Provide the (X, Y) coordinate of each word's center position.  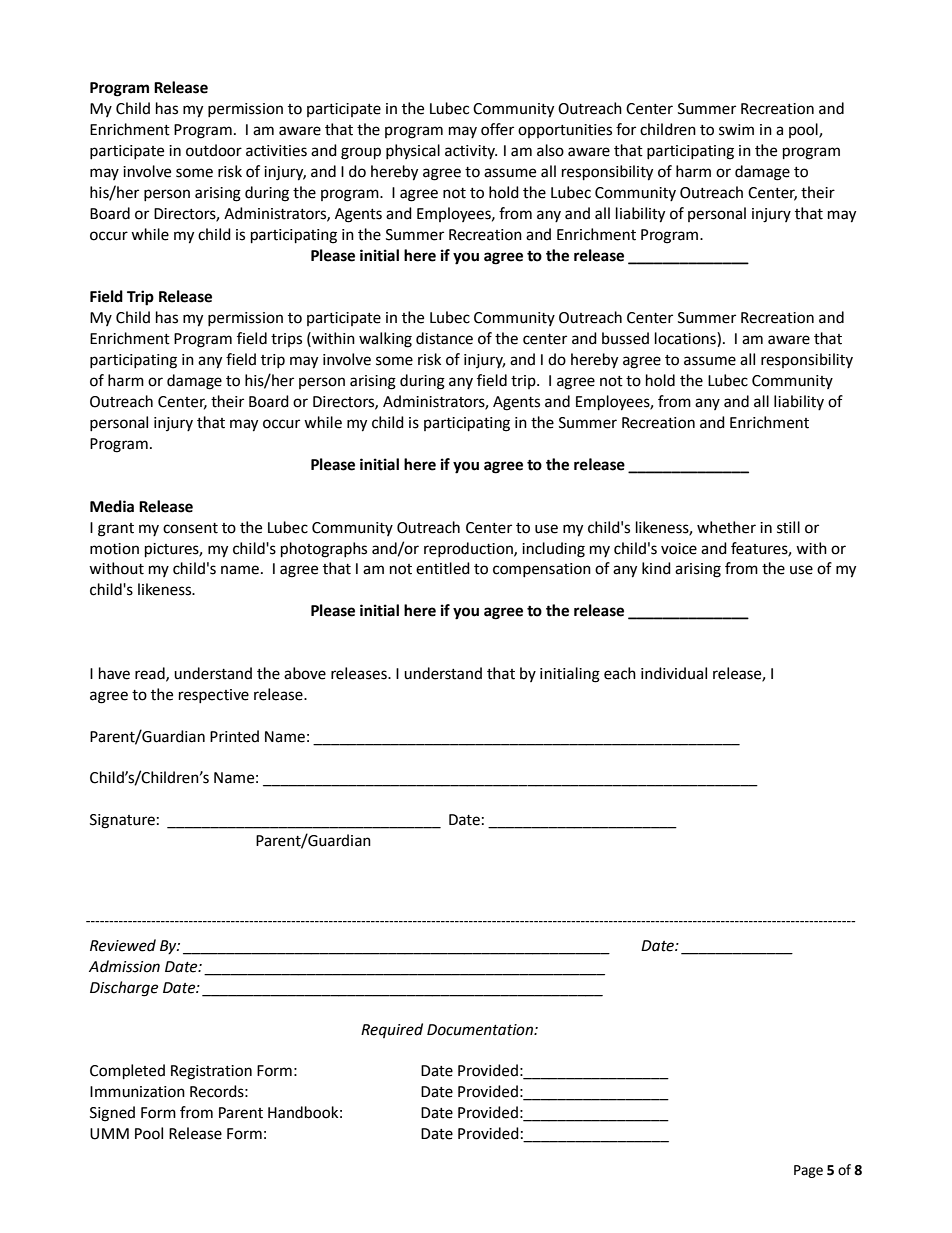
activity (471, 152)
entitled (443, 568)
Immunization (137, 1092)
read (151, 674)
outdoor (214, 150)
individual (674, 673)
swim (736, 130)
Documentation (481, 1030)
